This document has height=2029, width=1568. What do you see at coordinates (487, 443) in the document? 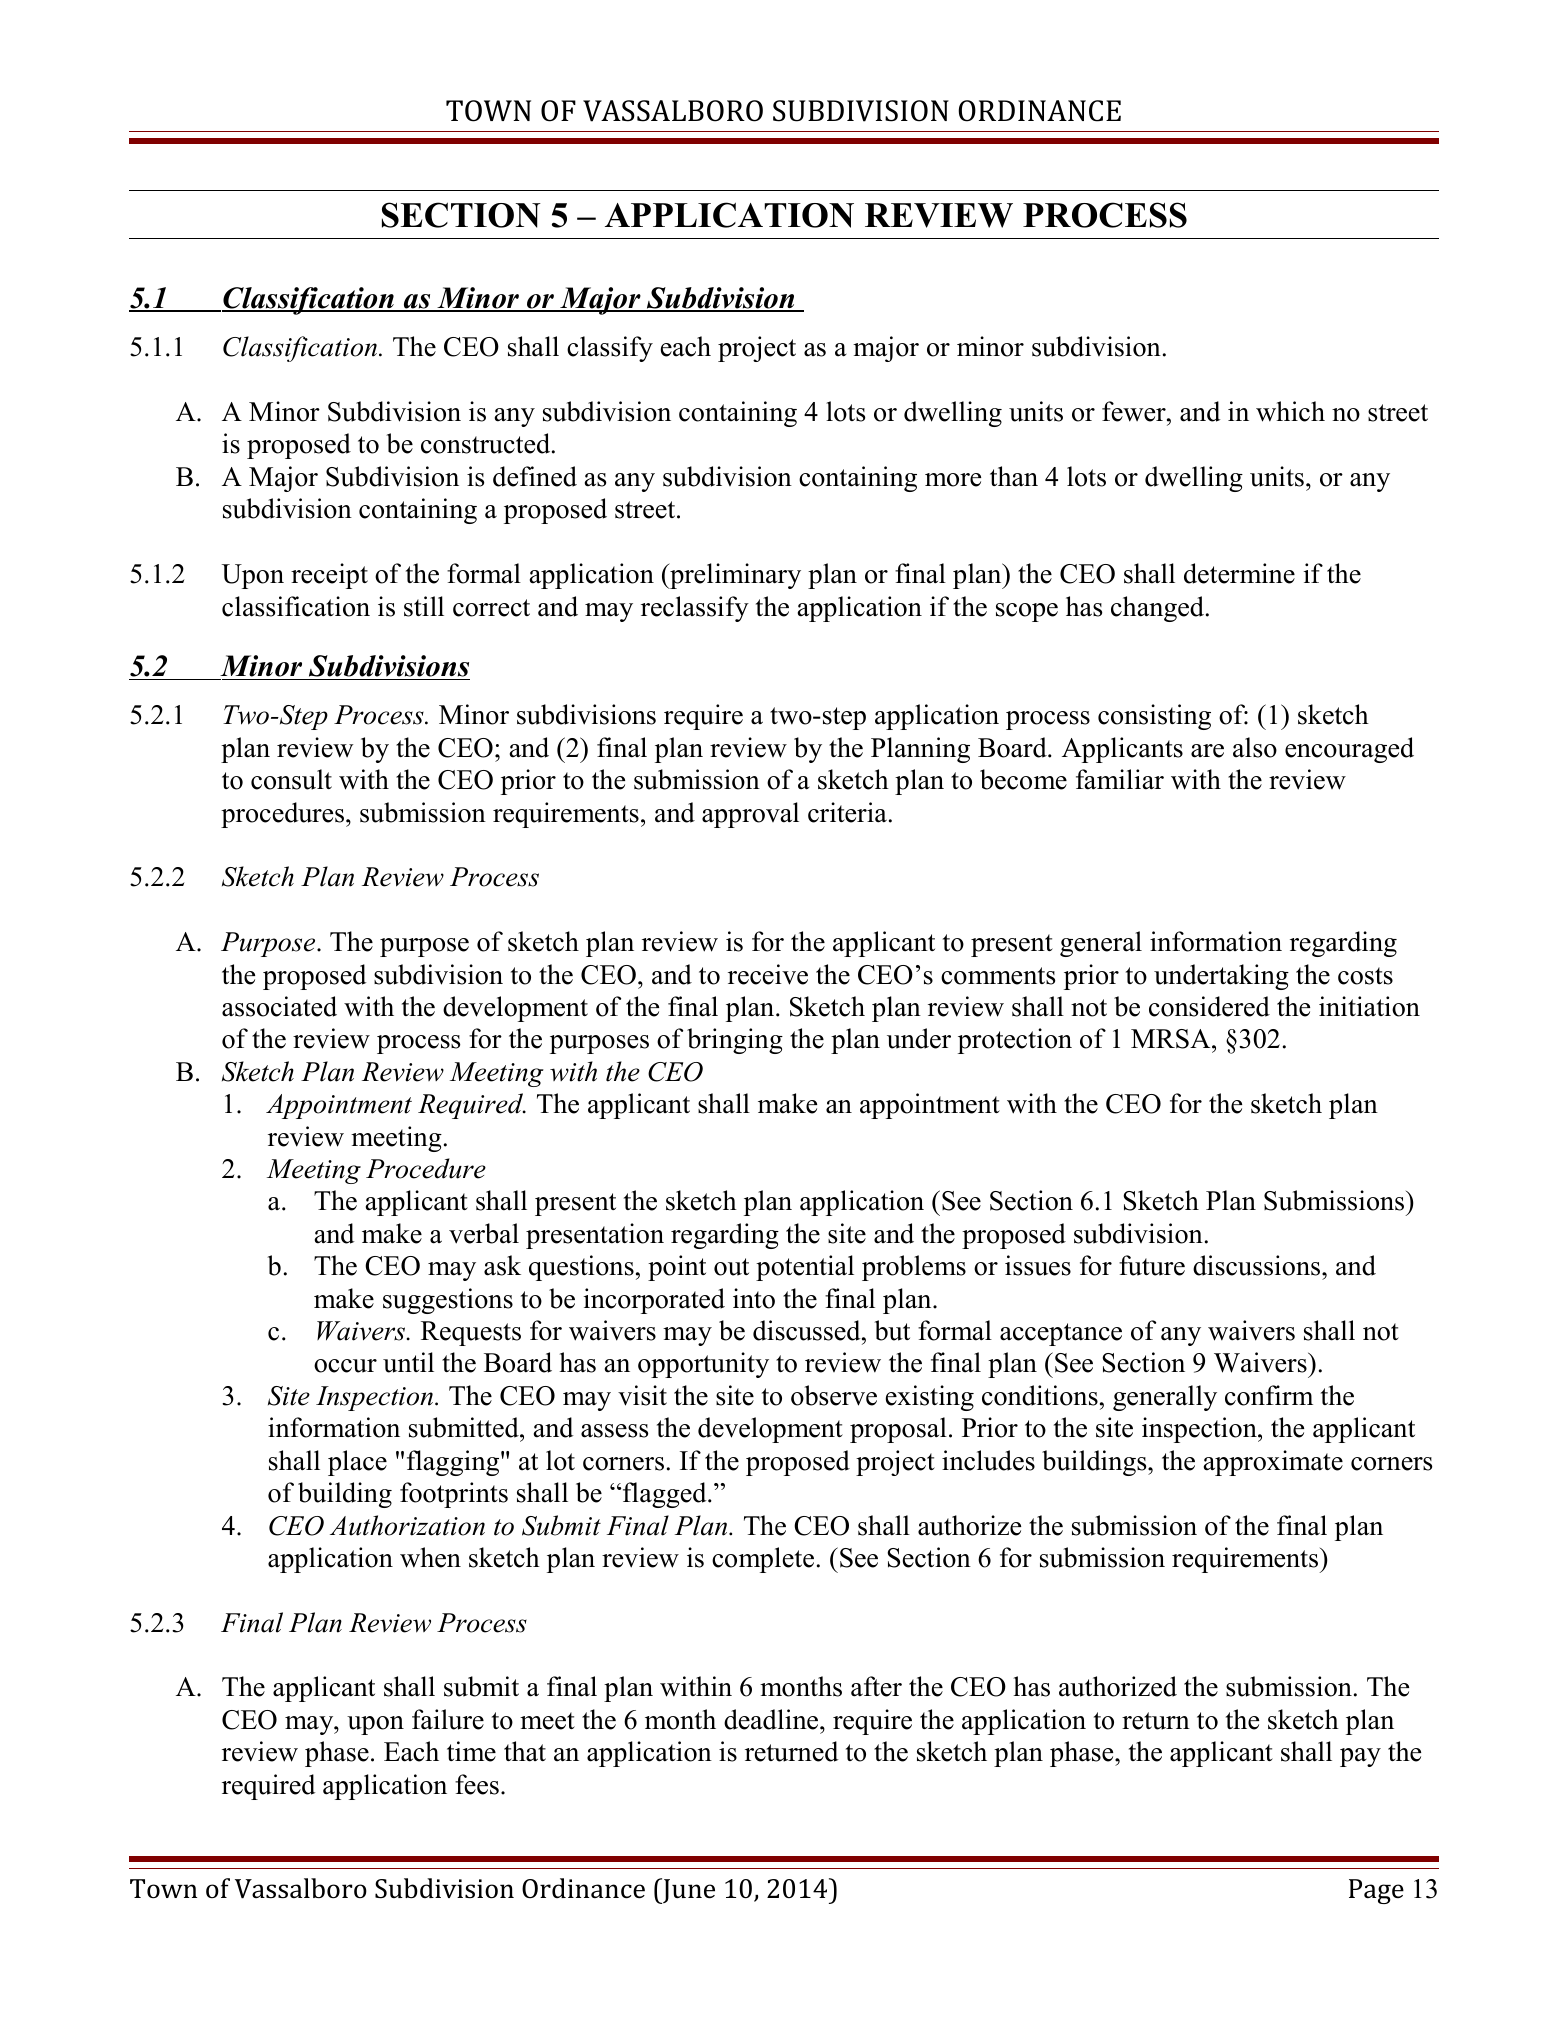
I see `constructed` at bounding box center [487, 443].
